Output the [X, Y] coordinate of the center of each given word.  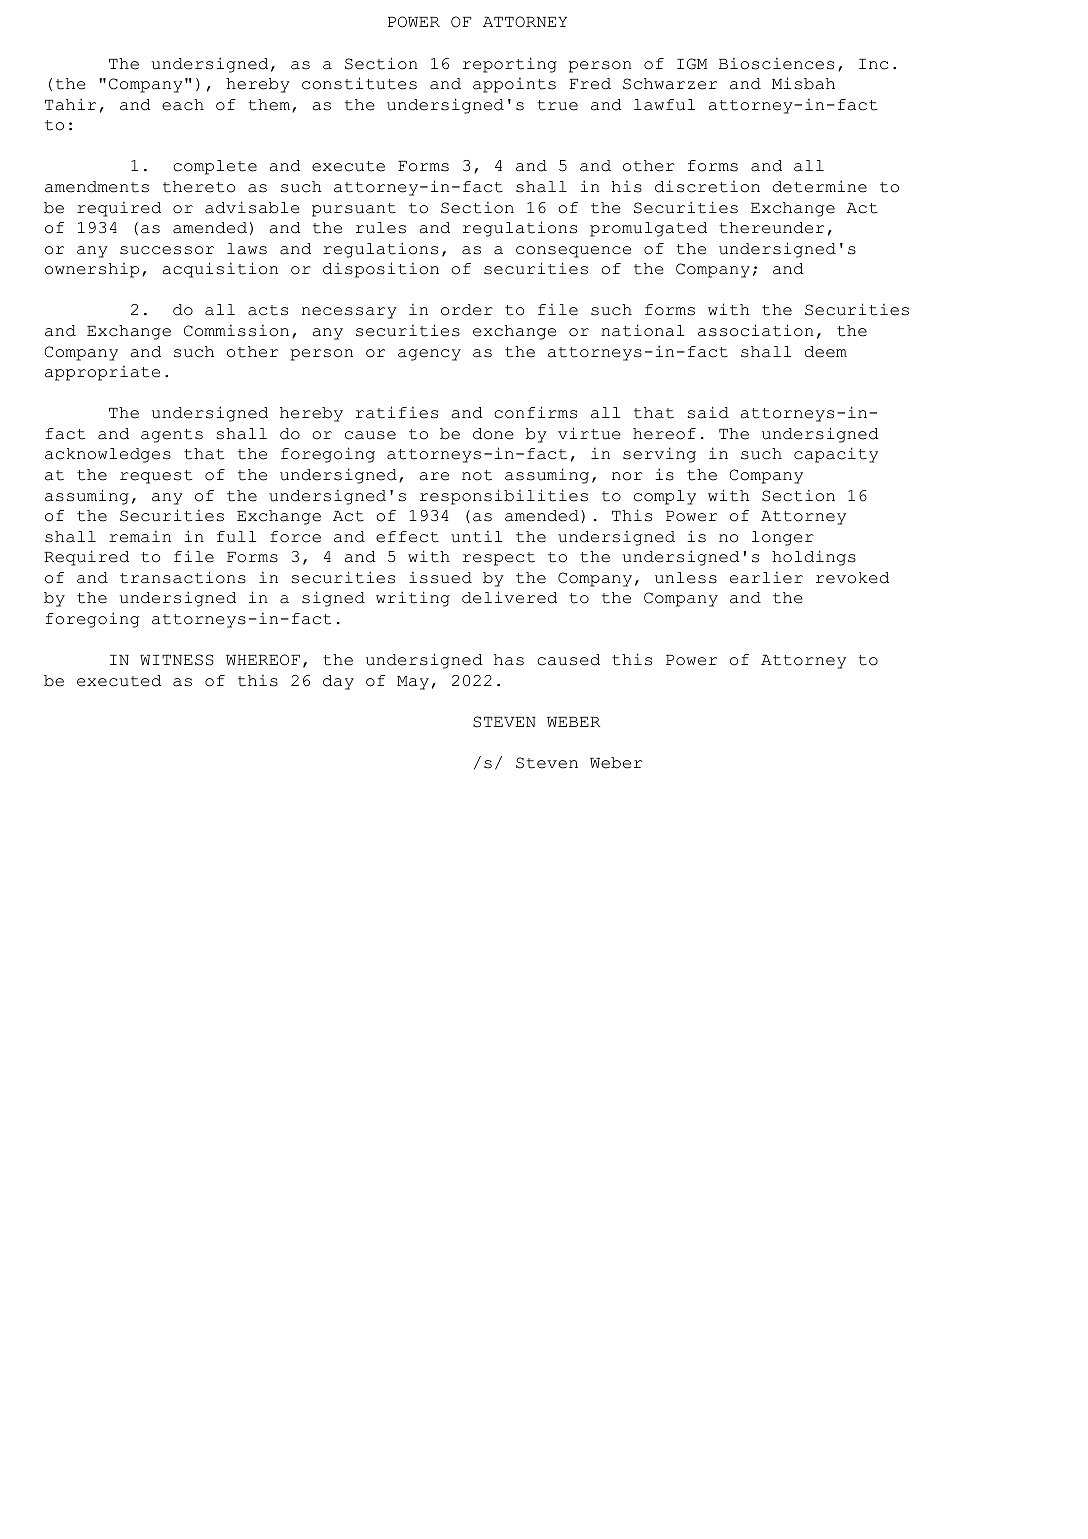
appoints [514, 85]
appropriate [102, 373]
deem [826, 352]
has [509, 660]
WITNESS [177, 660]
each [183, 105]
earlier [766, 578]
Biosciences [776, 64]
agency [429, 355]
